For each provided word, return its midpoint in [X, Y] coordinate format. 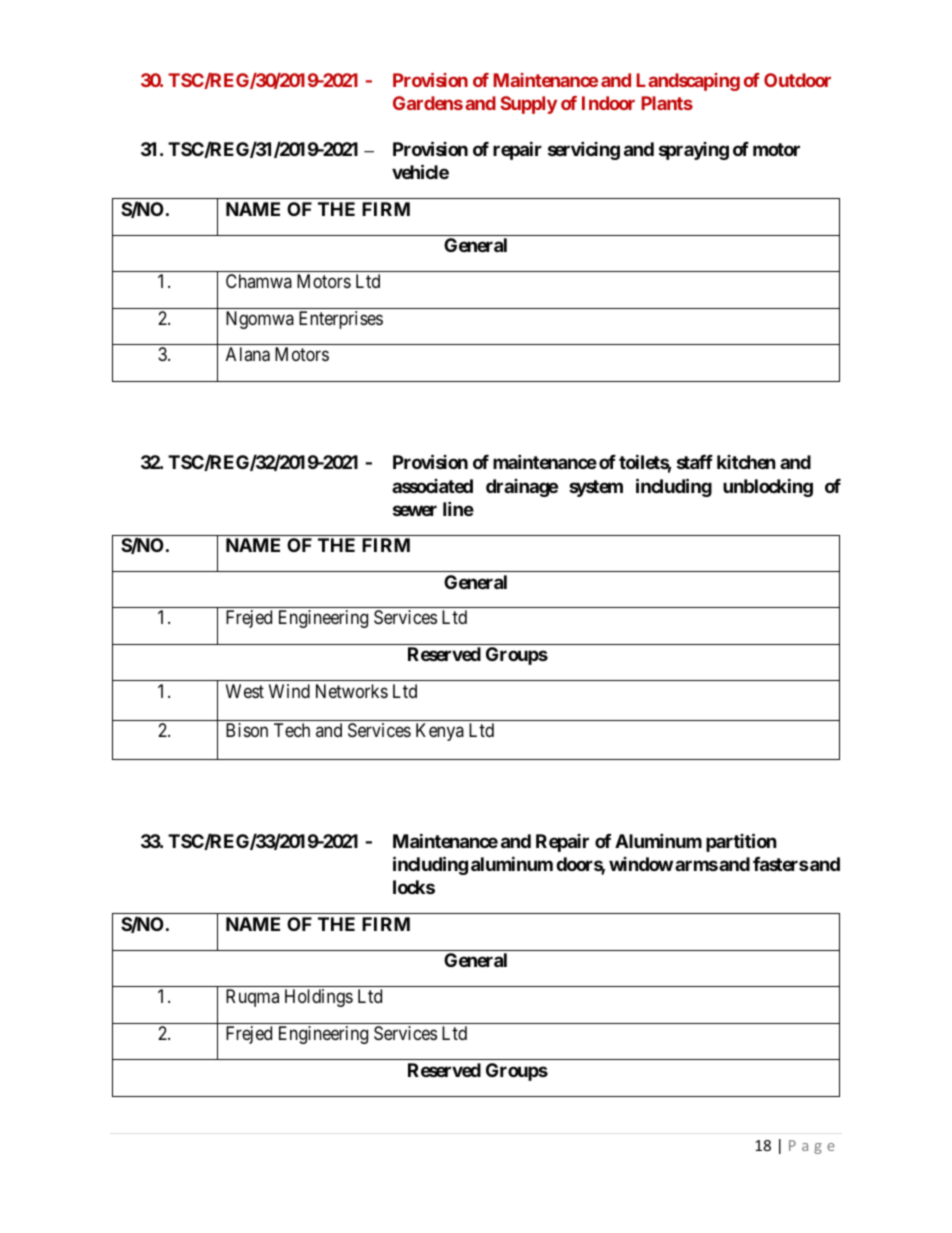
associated [432, 486]
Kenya [440, 732]
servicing [584, 151]
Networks [352, 691]
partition [741, 842]
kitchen [746, 462]
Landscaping [688, 82]
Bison [247, 730]
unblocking [768, 487]
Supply [528, 105]
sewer [415, 510]
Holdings [319, 998]
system [596, 488]
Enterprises [341, 320]
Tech [292, 730]
